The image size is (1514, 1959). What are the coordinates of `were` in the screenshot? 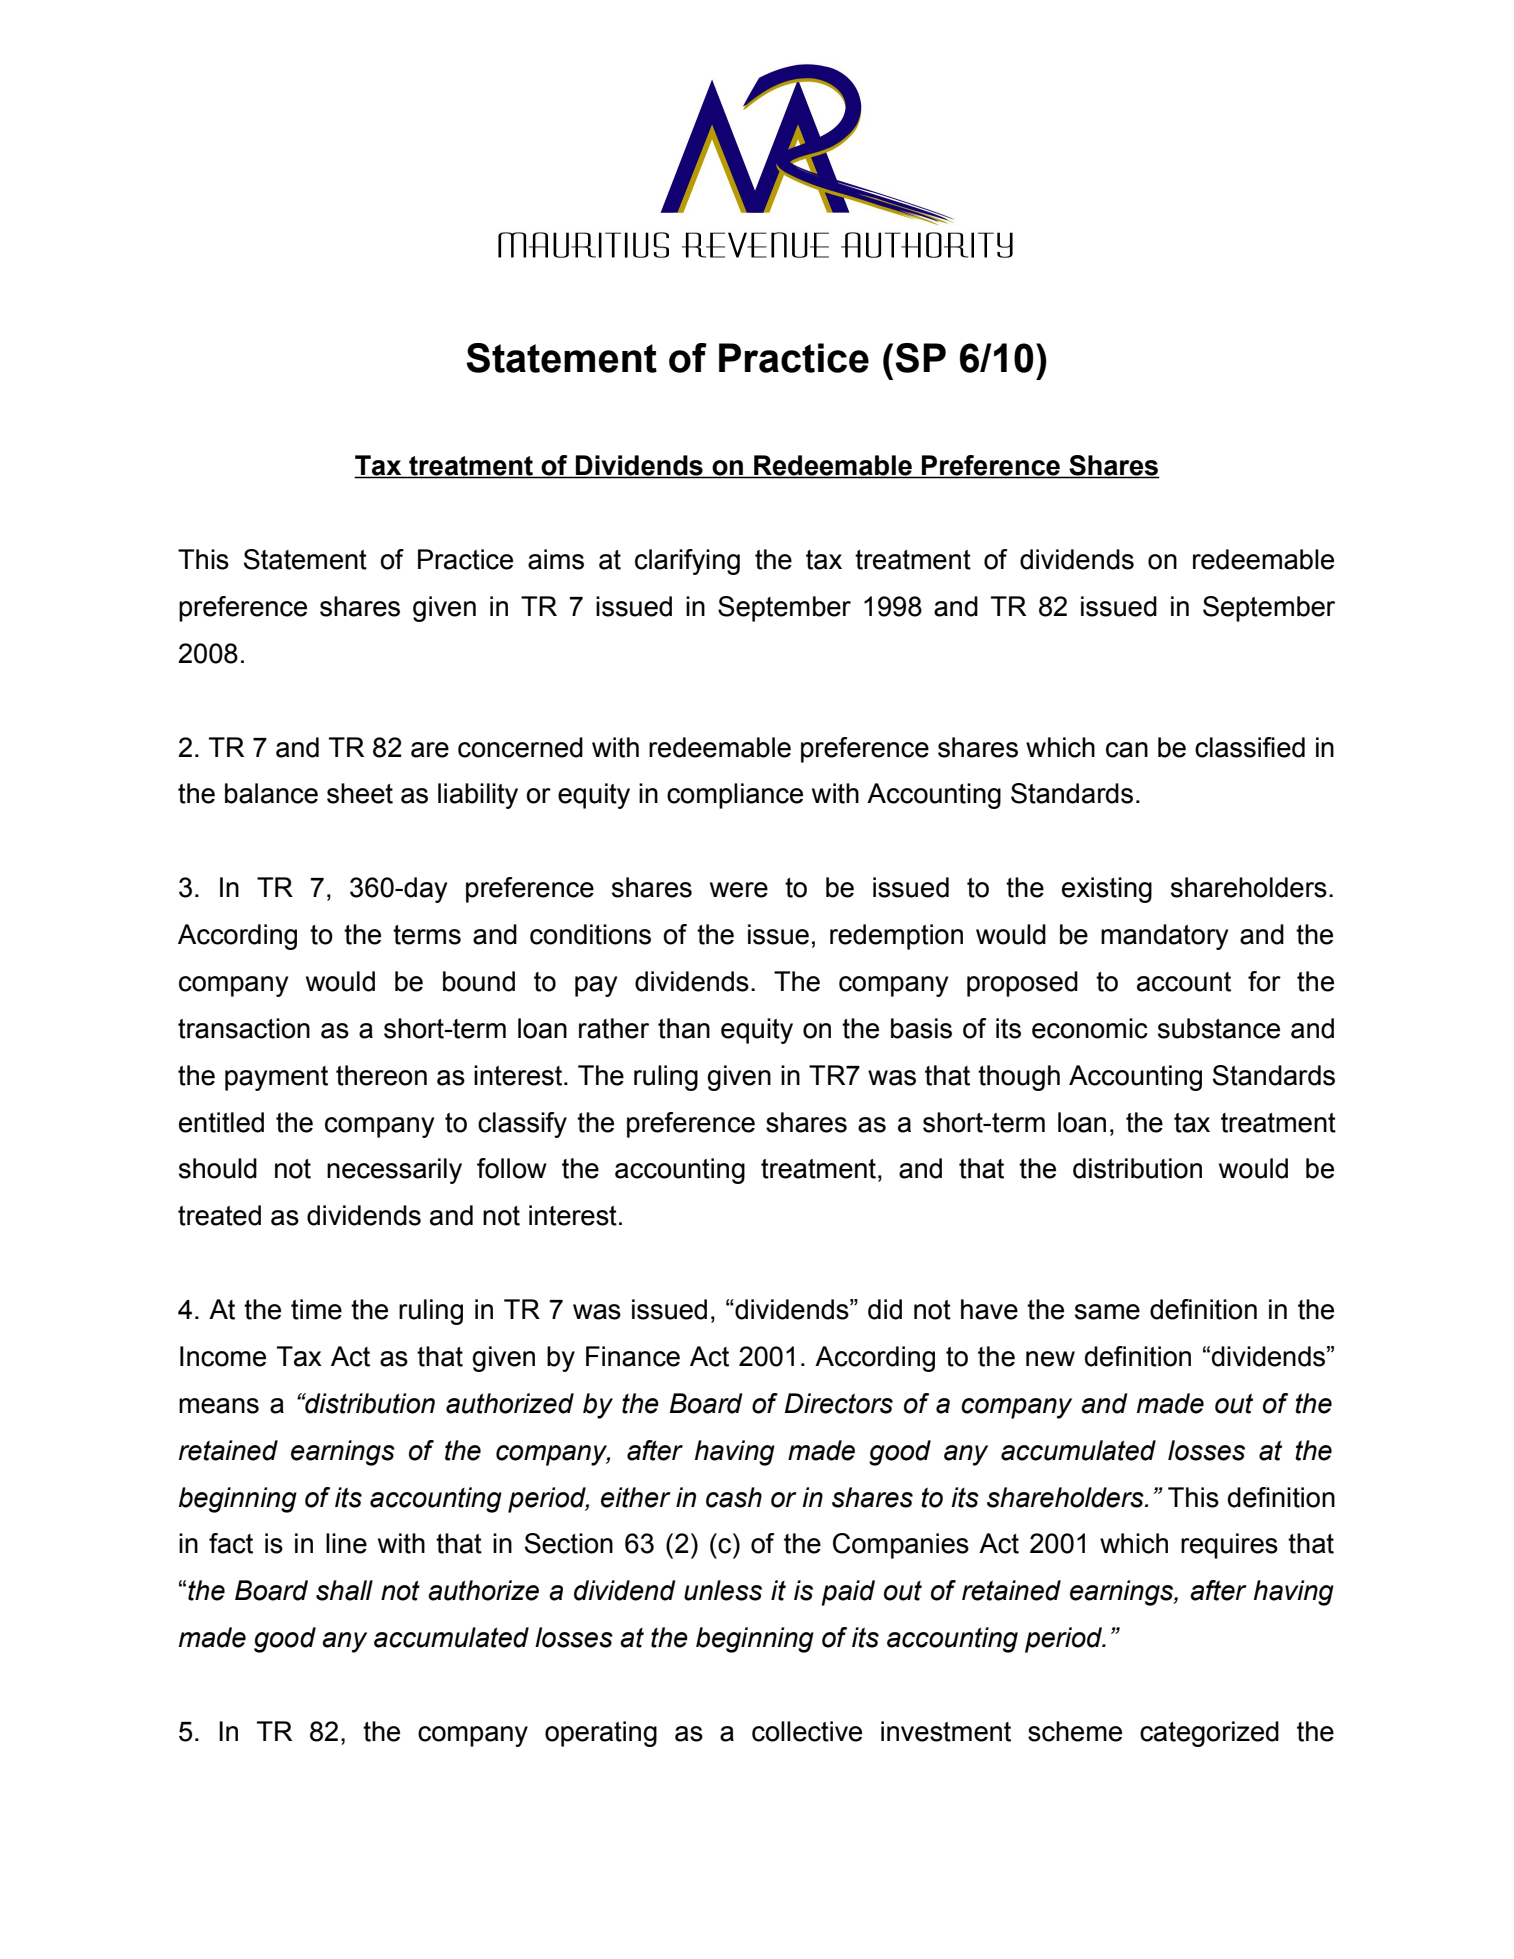 It's located at (739, 890).
